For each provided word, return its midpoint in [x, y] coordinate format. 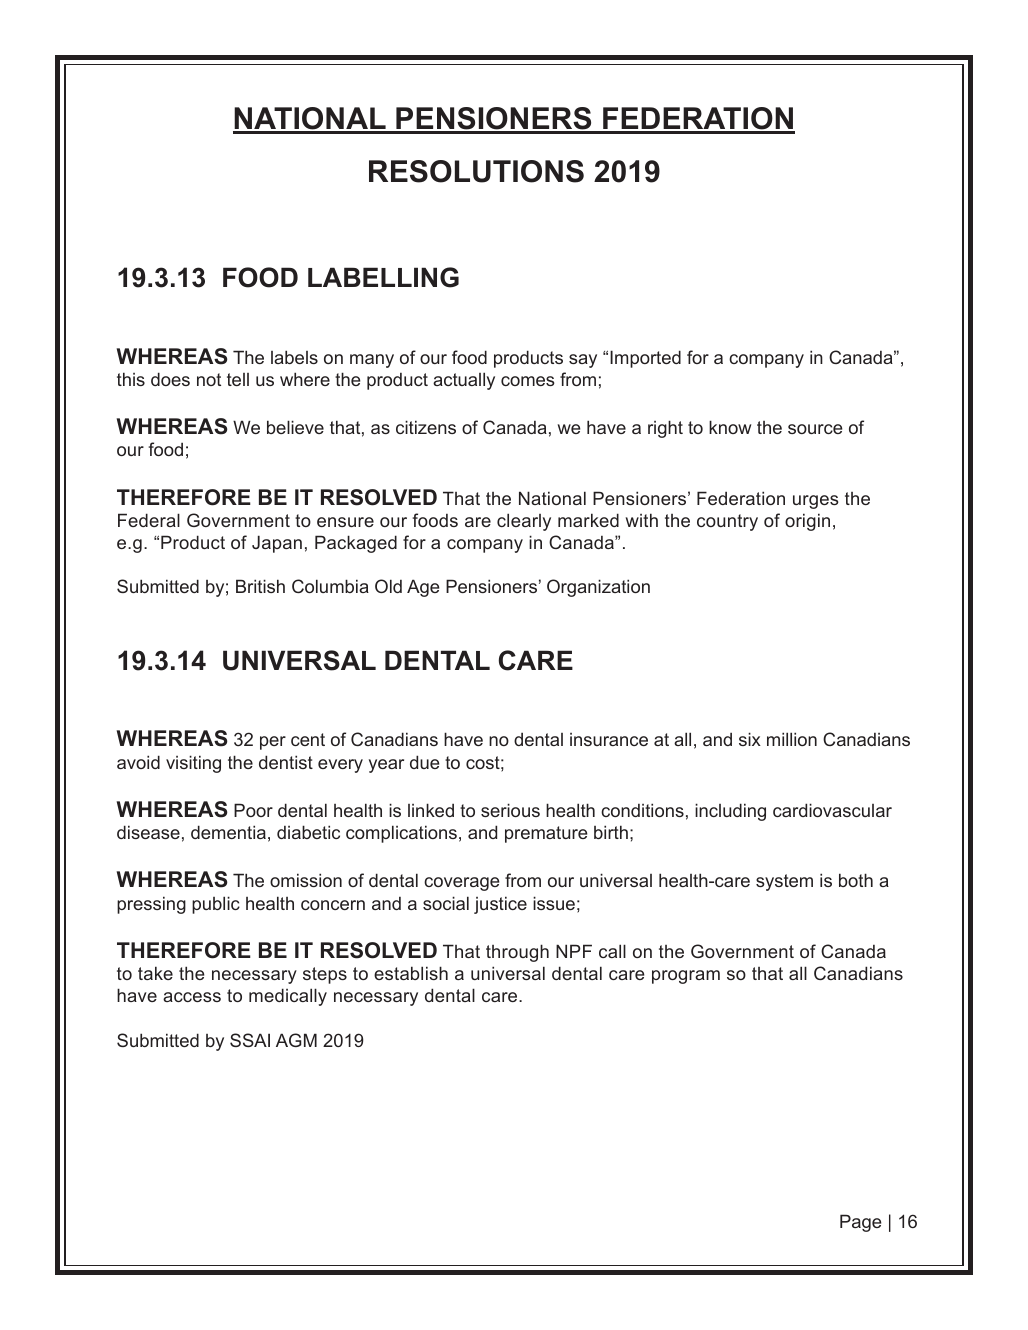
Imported [645, 359]
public [216, 905]
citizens [426, 427]
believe [295, 427]
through [517, 953]
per [273, 743]
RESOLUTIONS [476, 171]
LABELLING [383, 277]
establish [411, 973]
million [792, 739]
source [815, 429]
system [784, 882]
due [424, 762]
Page [860, 1223]
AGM [296, 1040]
